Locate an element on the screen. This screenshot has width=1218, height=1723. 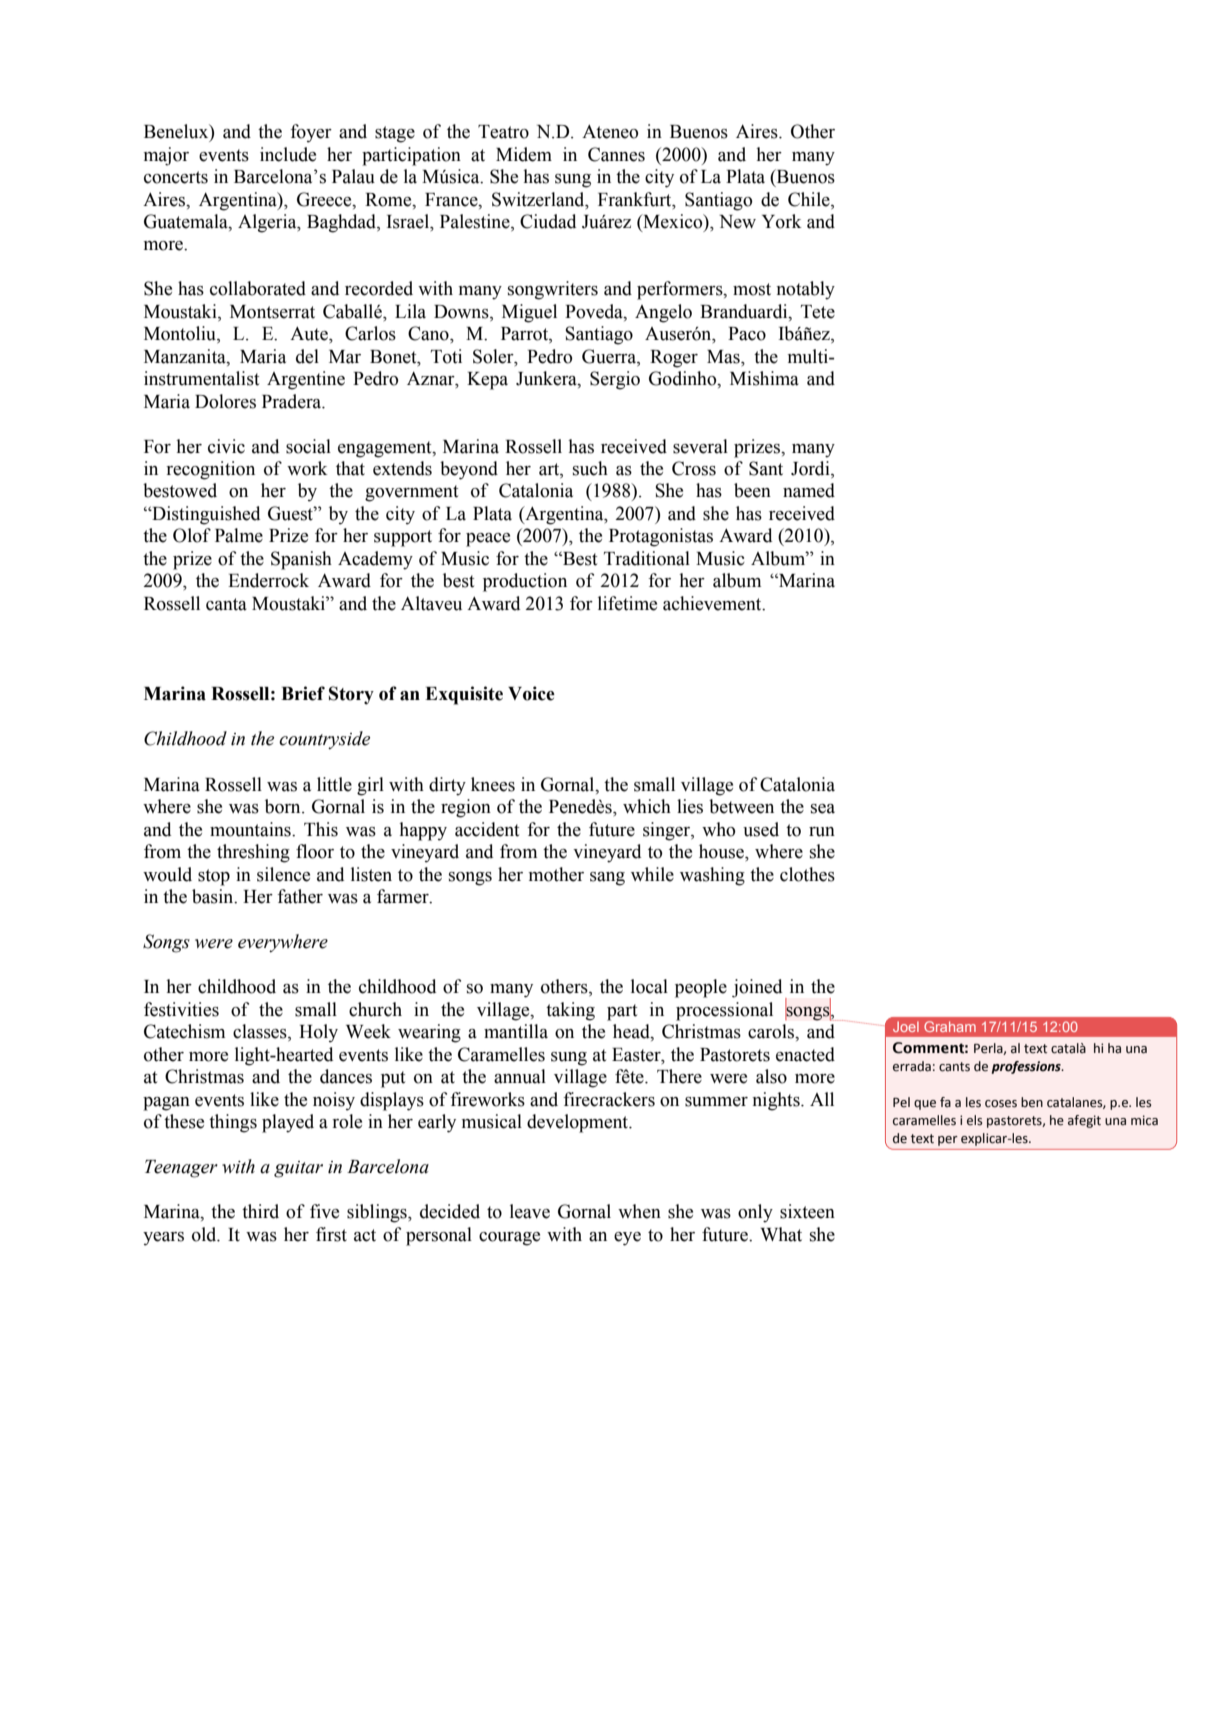
Brief is located at coordinates (303, 693).
